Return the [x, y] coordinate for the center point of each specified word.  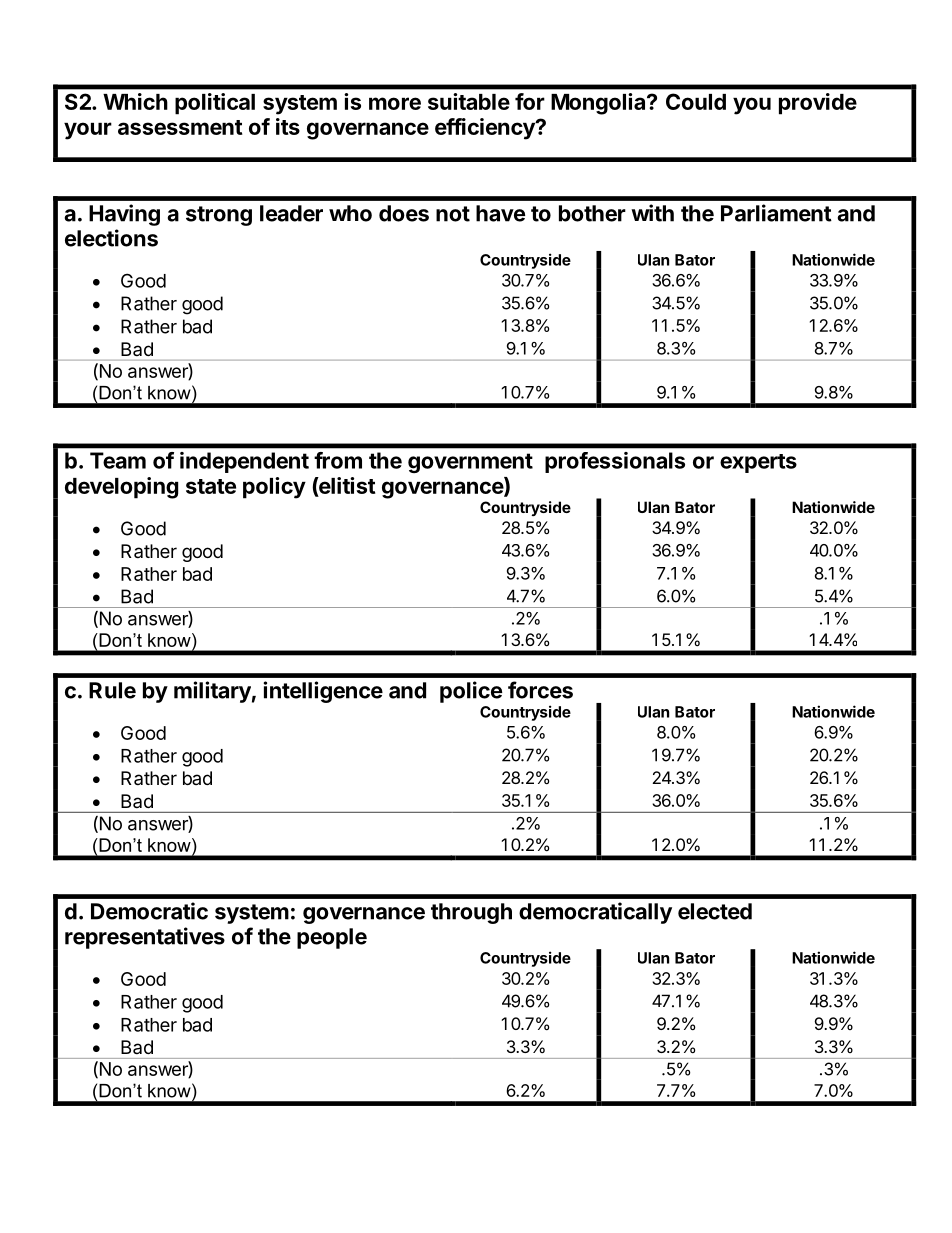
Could [696, 101]
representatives [145, 938]
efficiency [486, 129]
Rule [112, 690]
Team [118, 460]
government [470, 463]
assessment [180, 127]
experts [758, 463]
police [471, 692]
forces [540, 690]
